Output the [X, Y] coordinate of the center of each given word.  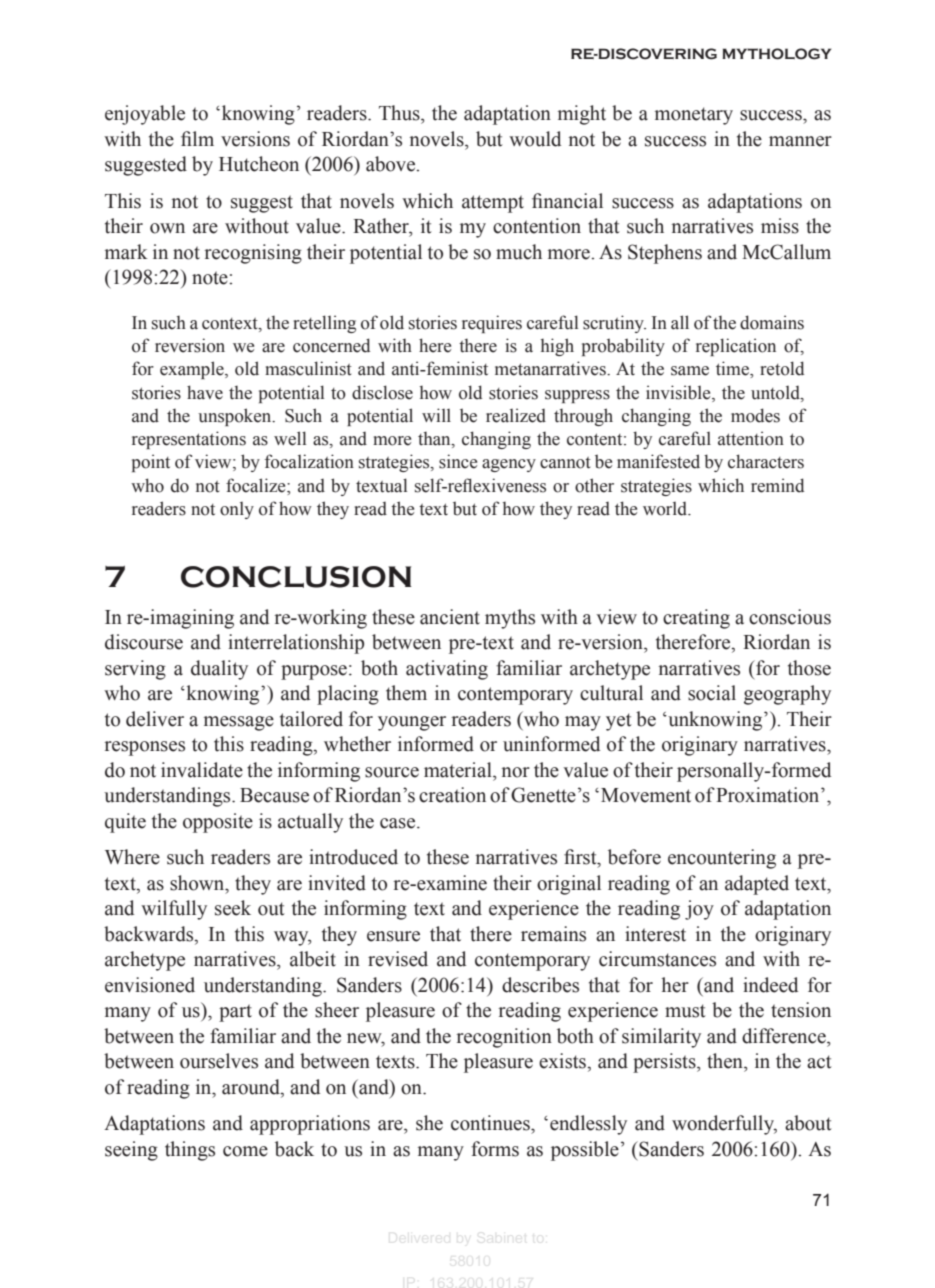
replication [736, 347]
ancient [450, 617]
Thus [400, 113]
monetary [694, 116]
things [190, 1151]
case [399, 823]
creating [696, 619]
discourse [144, 642]
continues [491, 1123]
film [197, 138]
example [193, 370]
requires [492, 324]
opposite [218, 823]
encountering [722, 859]
